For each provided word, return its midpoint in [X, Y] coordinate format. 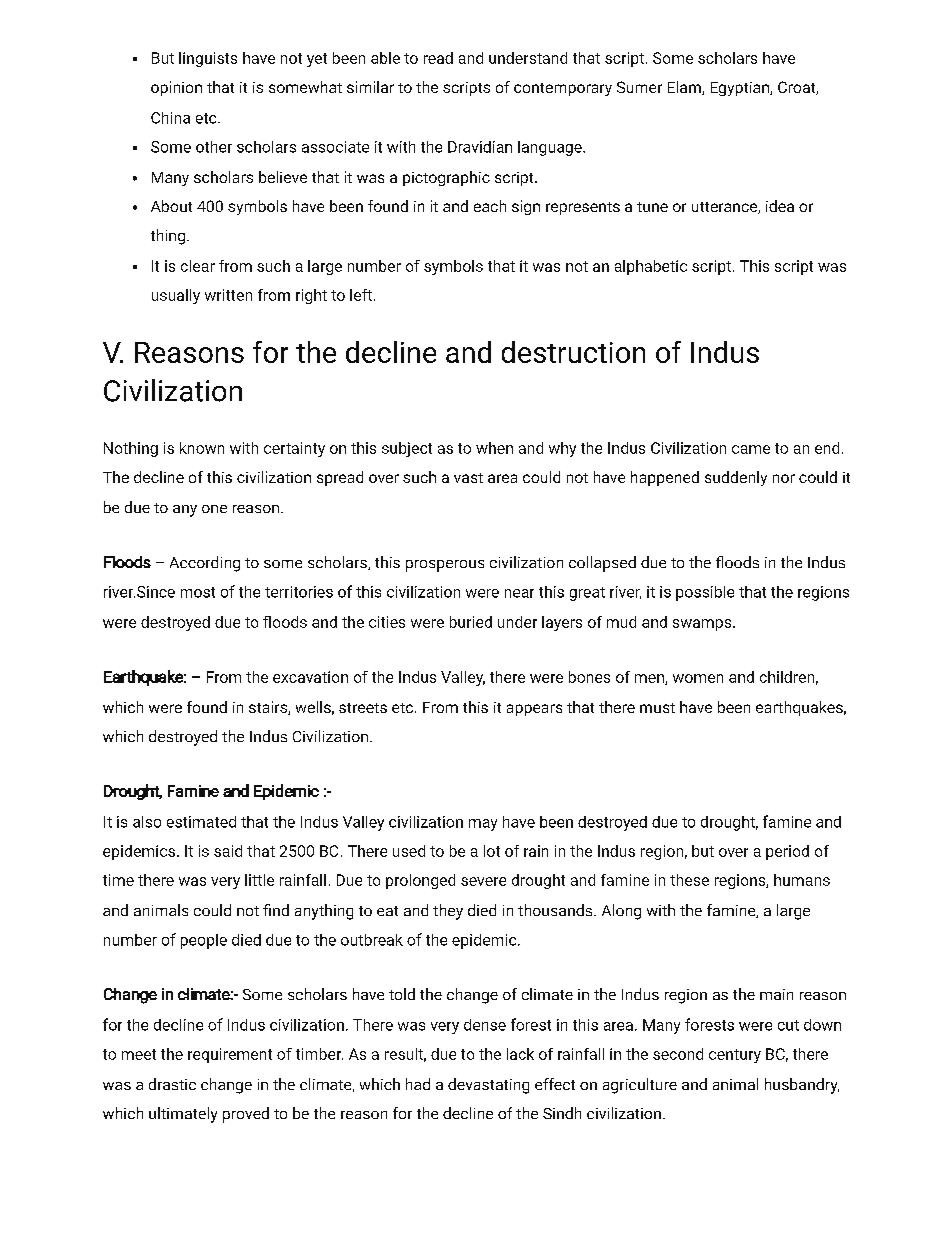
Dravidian [480, 147]
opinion [176, 88]
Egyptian [741, 89]
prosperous [445, 566]
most [198, 592]
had [418, 1084]
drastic [172, 1084]
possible [705, 593]
